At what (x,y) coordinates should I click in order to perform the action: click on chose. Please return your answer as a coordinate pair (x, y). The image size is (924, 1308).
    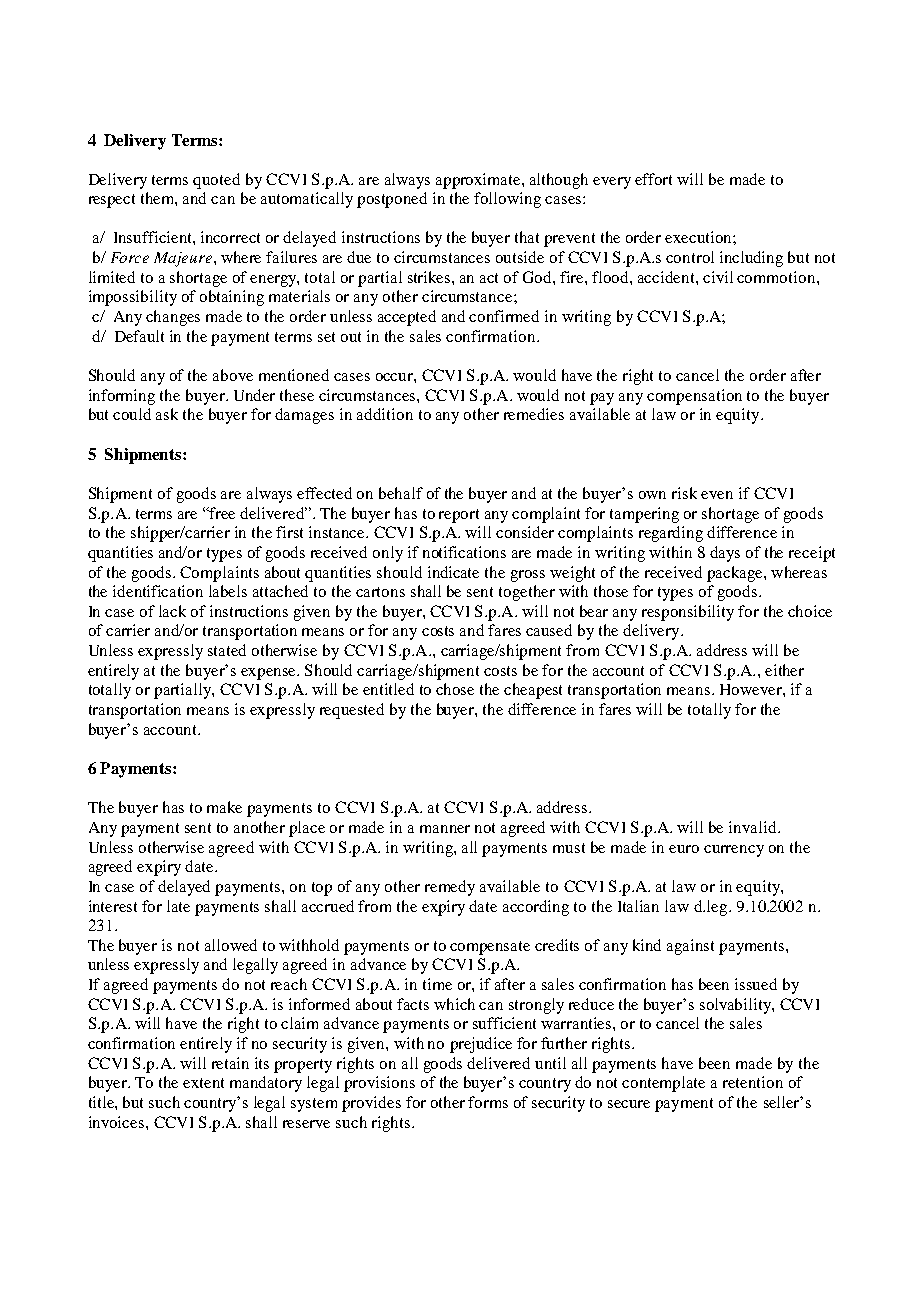
    Looking at the image, I should click on (455, 689).
